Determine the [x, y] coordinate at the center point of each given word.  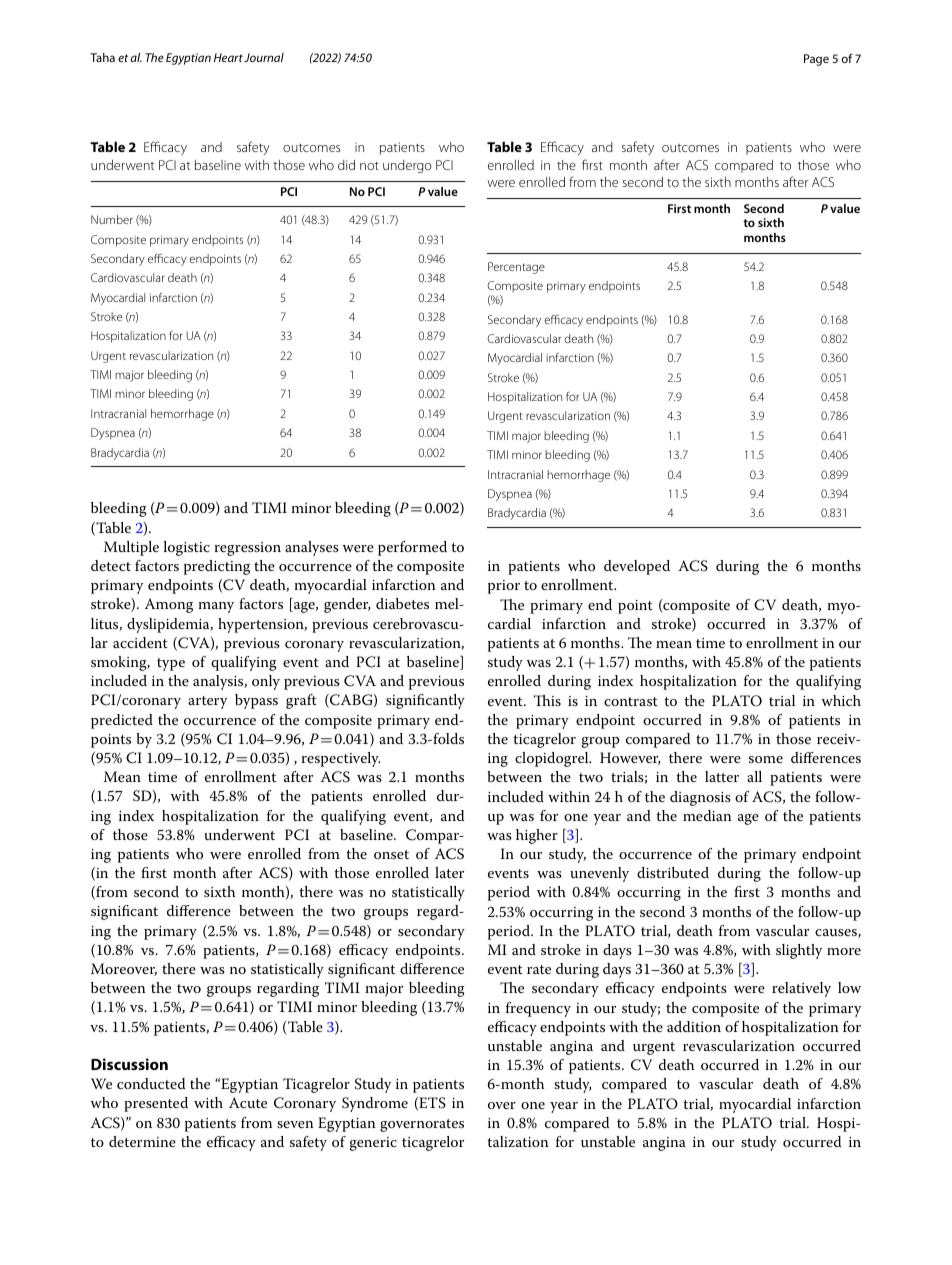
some [766, 759]
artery [207, 702]
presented [156, 1104]
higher [537, 836]
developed [637, 567]
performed [412, 548]
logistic [187, 548]
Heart [228, 57]
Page [816, 60]
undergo [407, 166]
